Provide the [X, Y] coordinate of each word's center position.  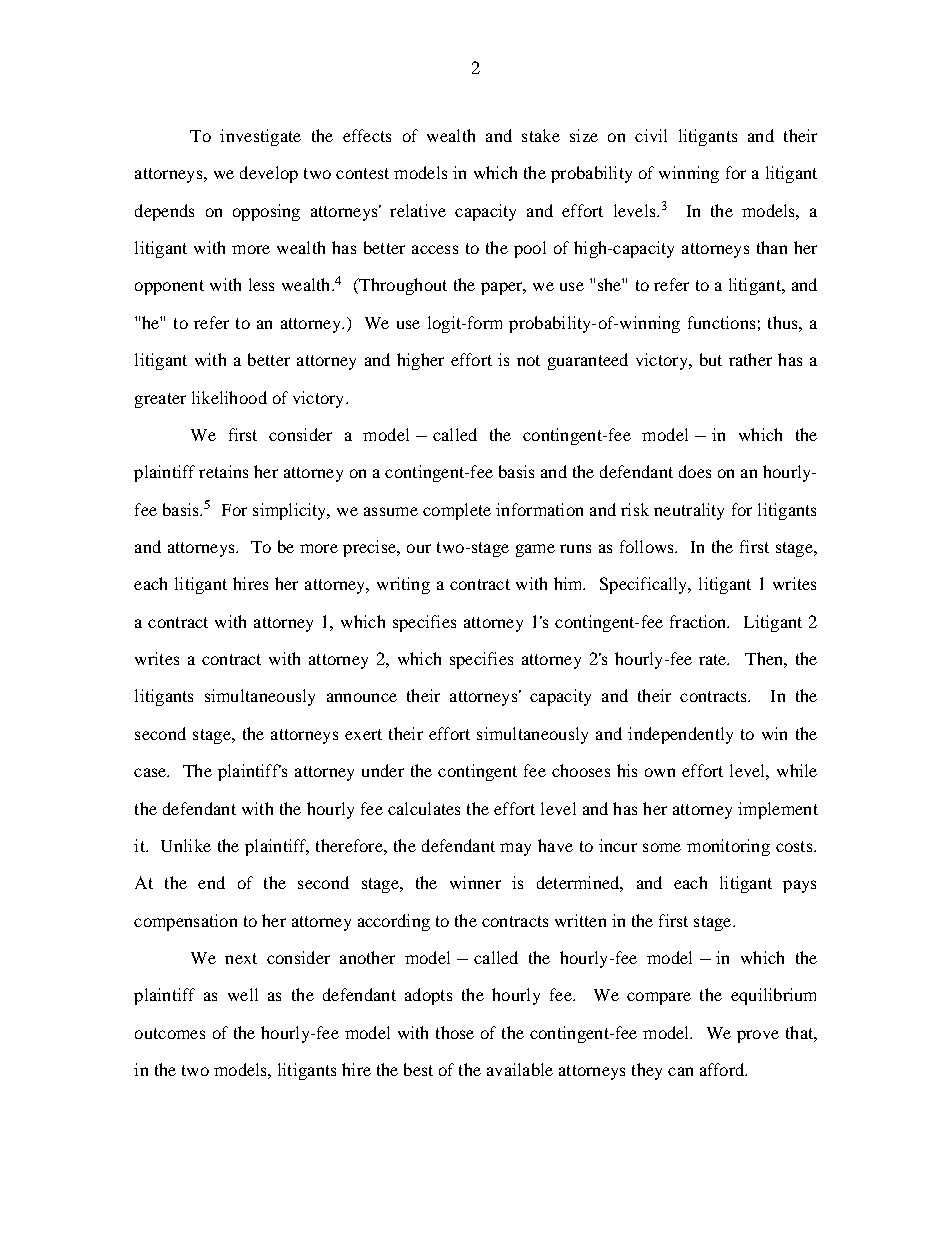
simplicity [291, 511]
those [455, 1032]
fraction [699, 621]
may [515, 849]
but [711, 359]
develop [269, 174]
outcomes [170, 1033]
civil [651, 135]
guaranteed [588, 361]
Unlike [186, 845]
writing [403, 585]
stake [541, 135]
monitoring [728, 847]
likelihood [229, 397]
